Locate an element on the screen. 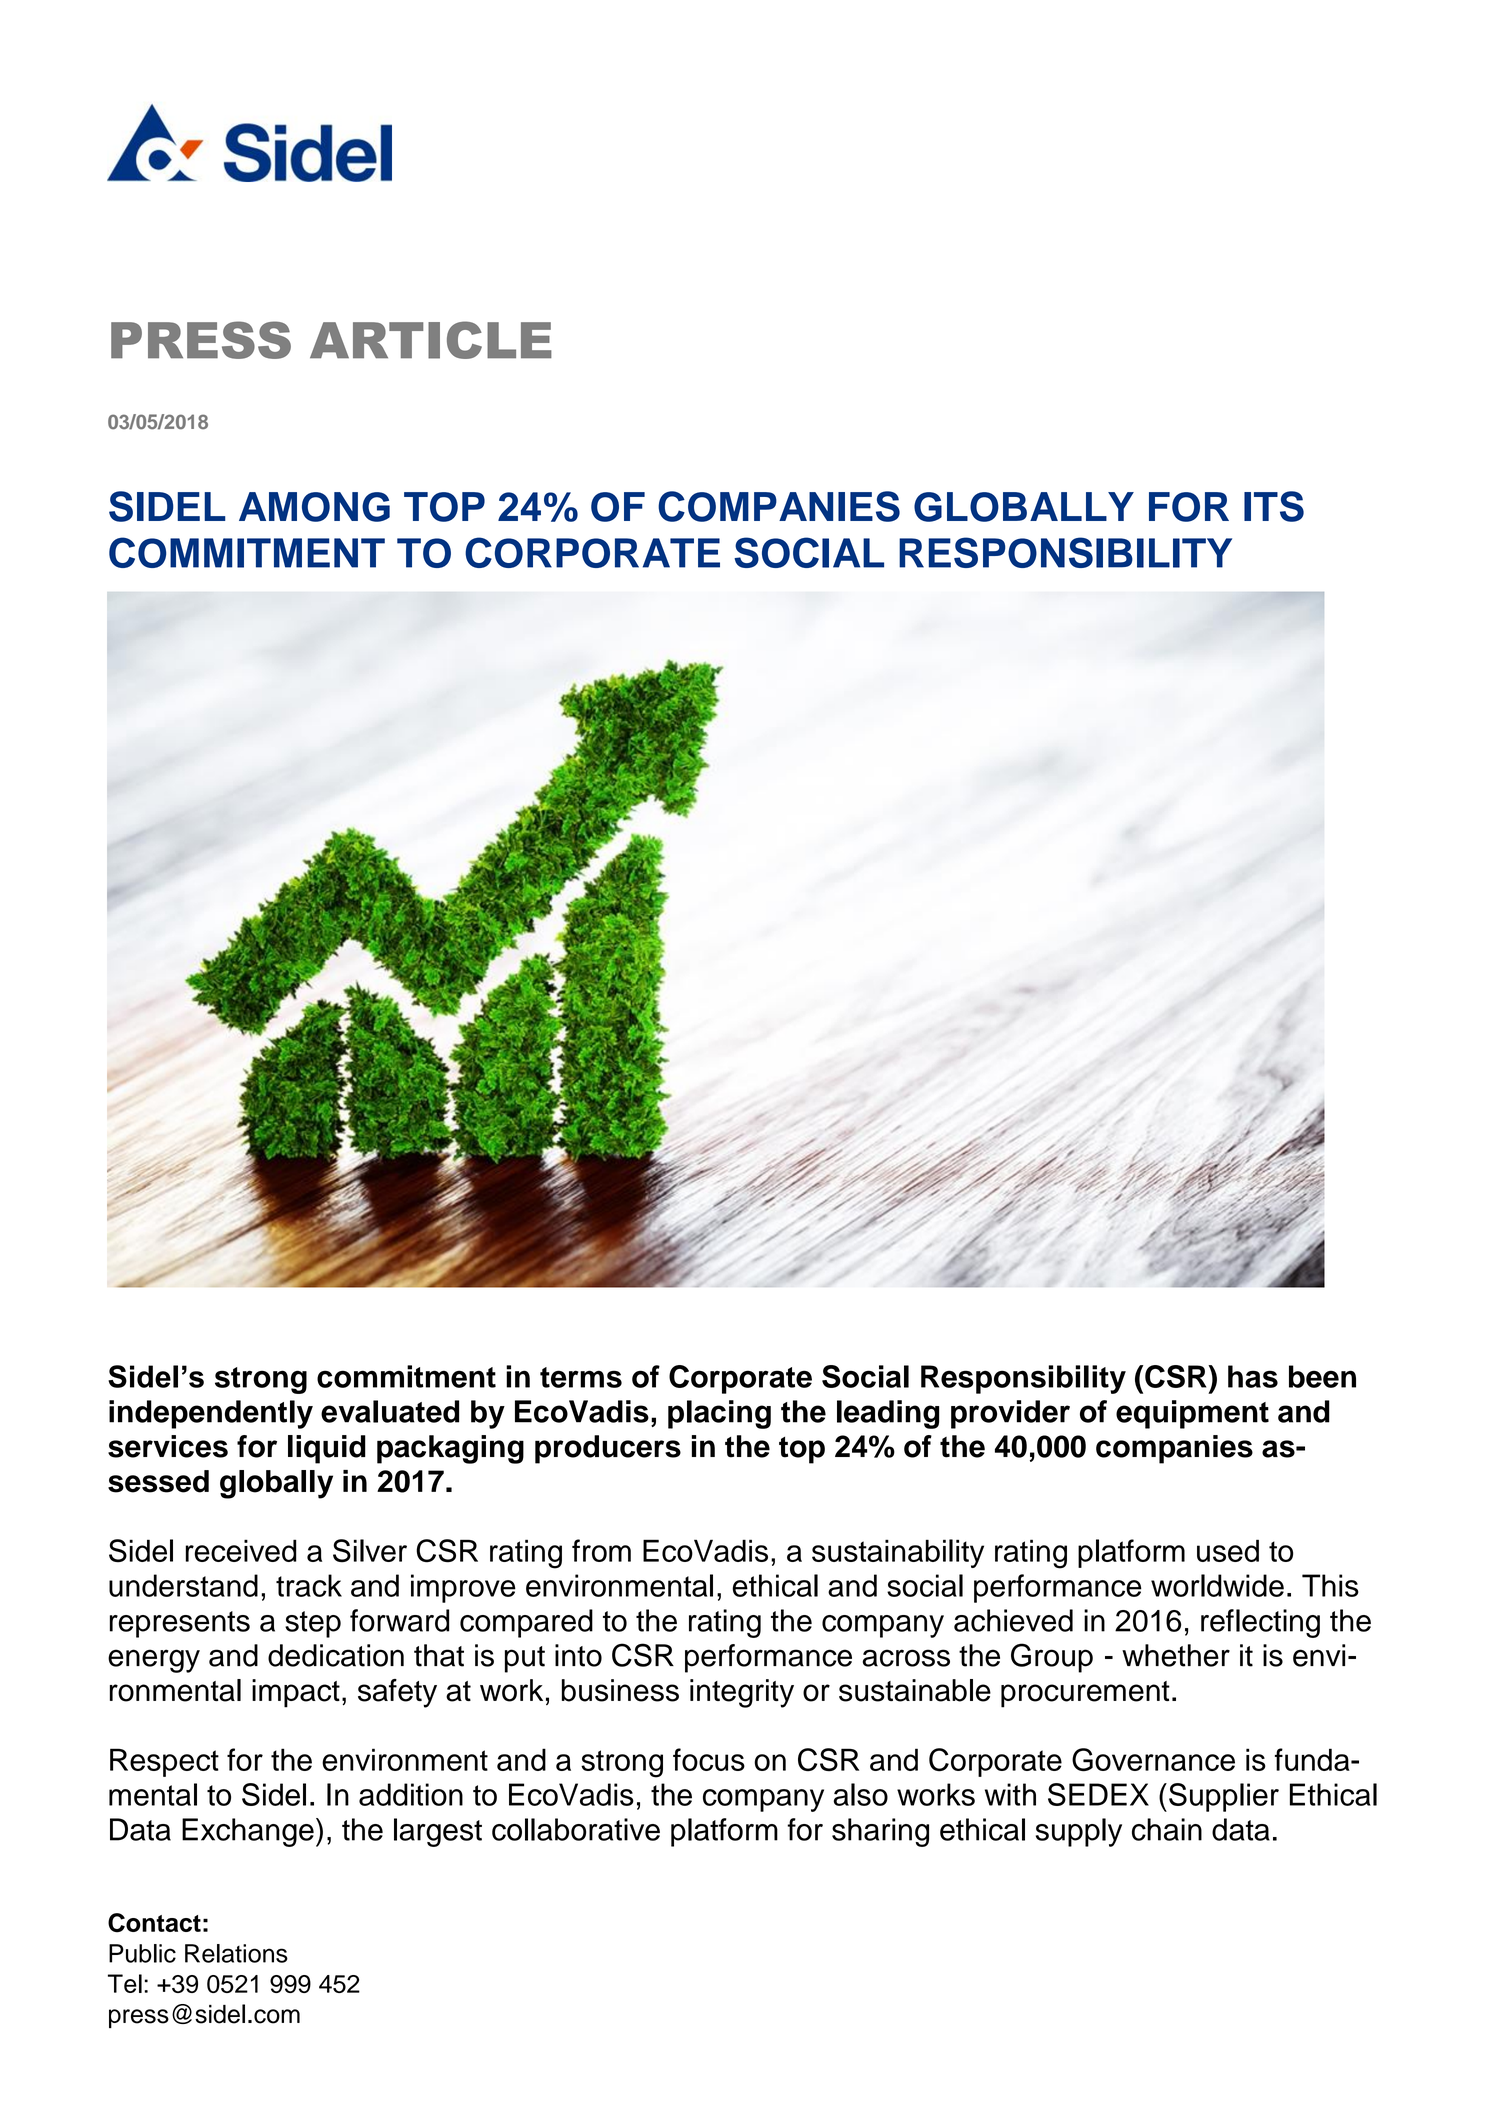 This screenshot has height=2125, width=1503. Relations is located at coordinates (236, 1953).
